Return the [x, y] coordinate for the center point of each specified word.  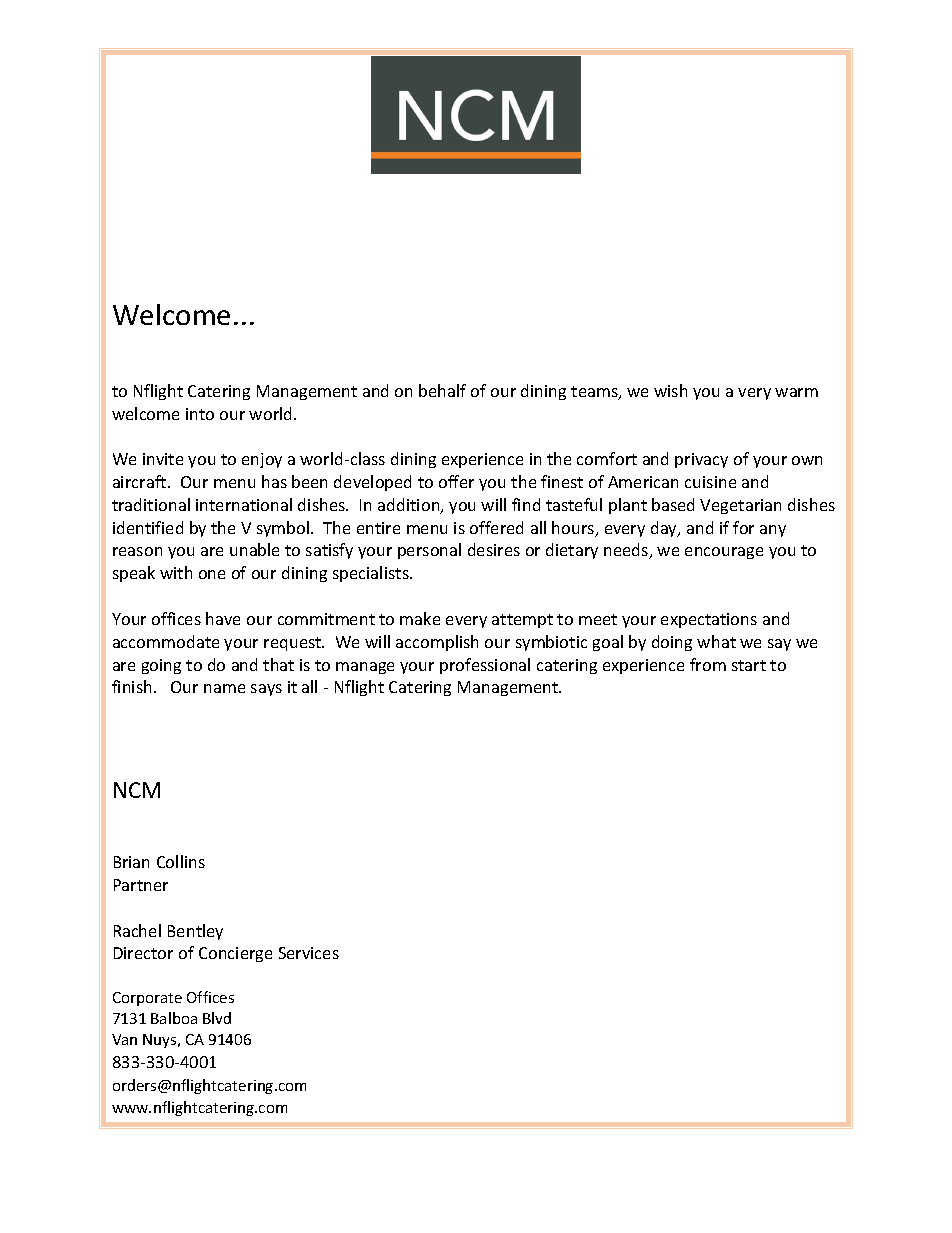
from [708, 664]
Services [309, 953]
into [200, 414]
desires [494, 549]
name [224, 688]
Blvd [217, 1018]
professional [485, 666]
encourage [724, 553]
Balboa [174, 1018]
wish [670, 390]
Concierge [235, 954]
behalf [442, 390]
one [212, 574]
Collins [181, 861]
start [749, 665]
